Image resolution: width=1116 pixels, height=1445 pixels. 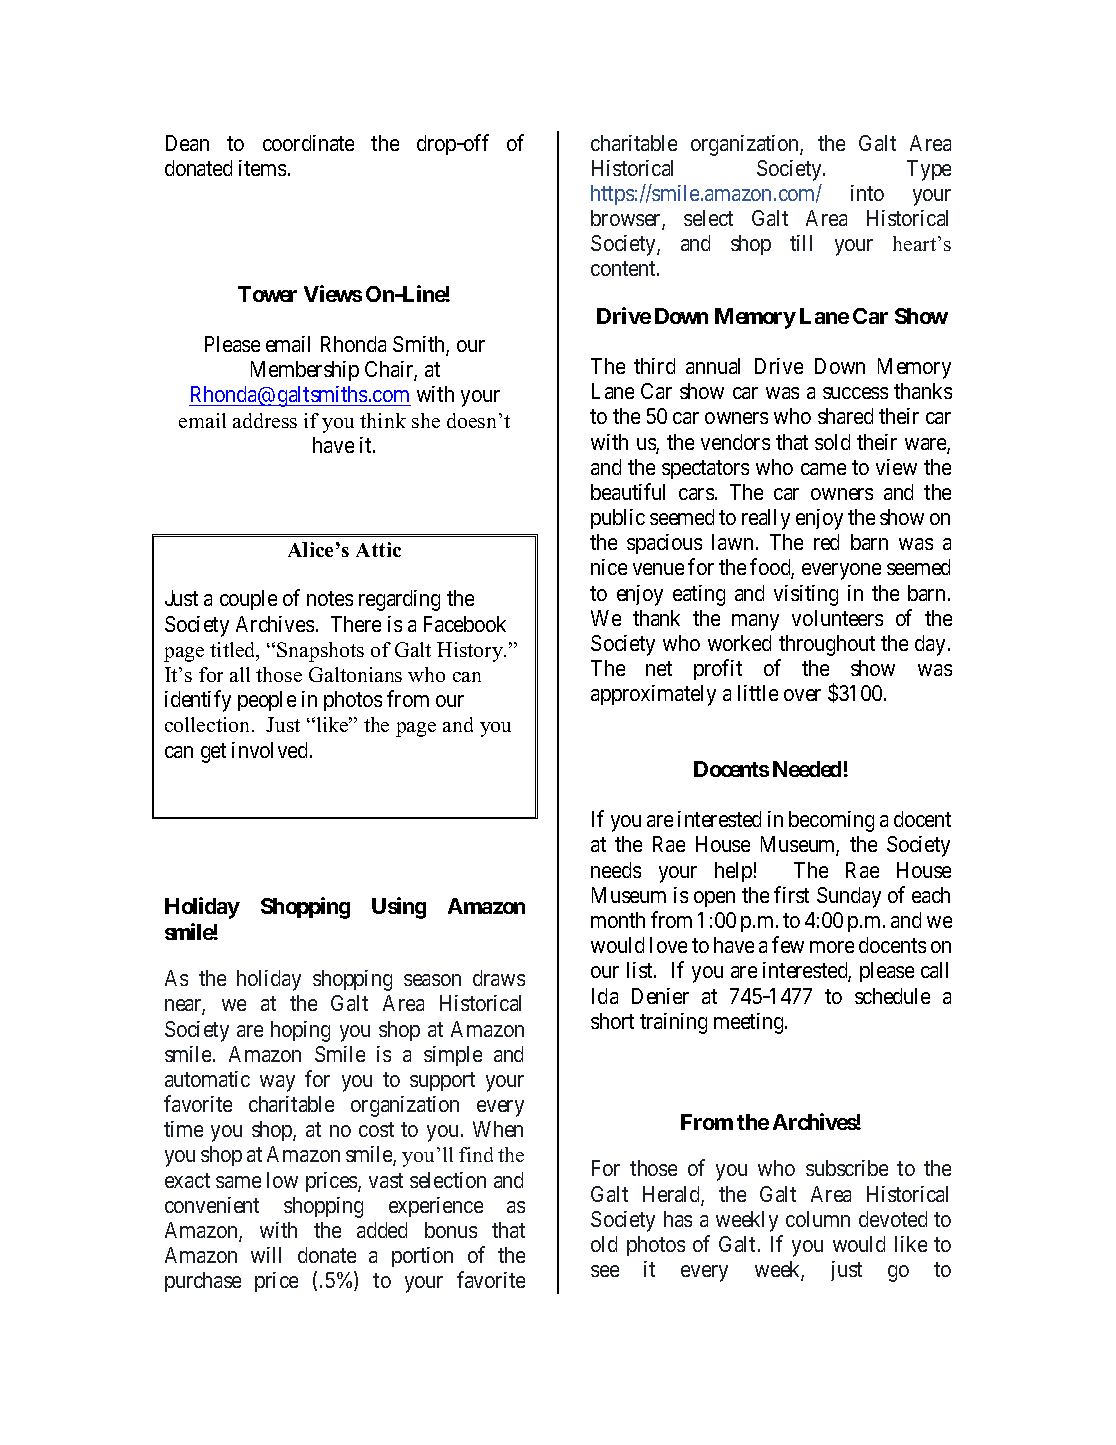 I want to click on becoming, so click(x=831, y=821).
